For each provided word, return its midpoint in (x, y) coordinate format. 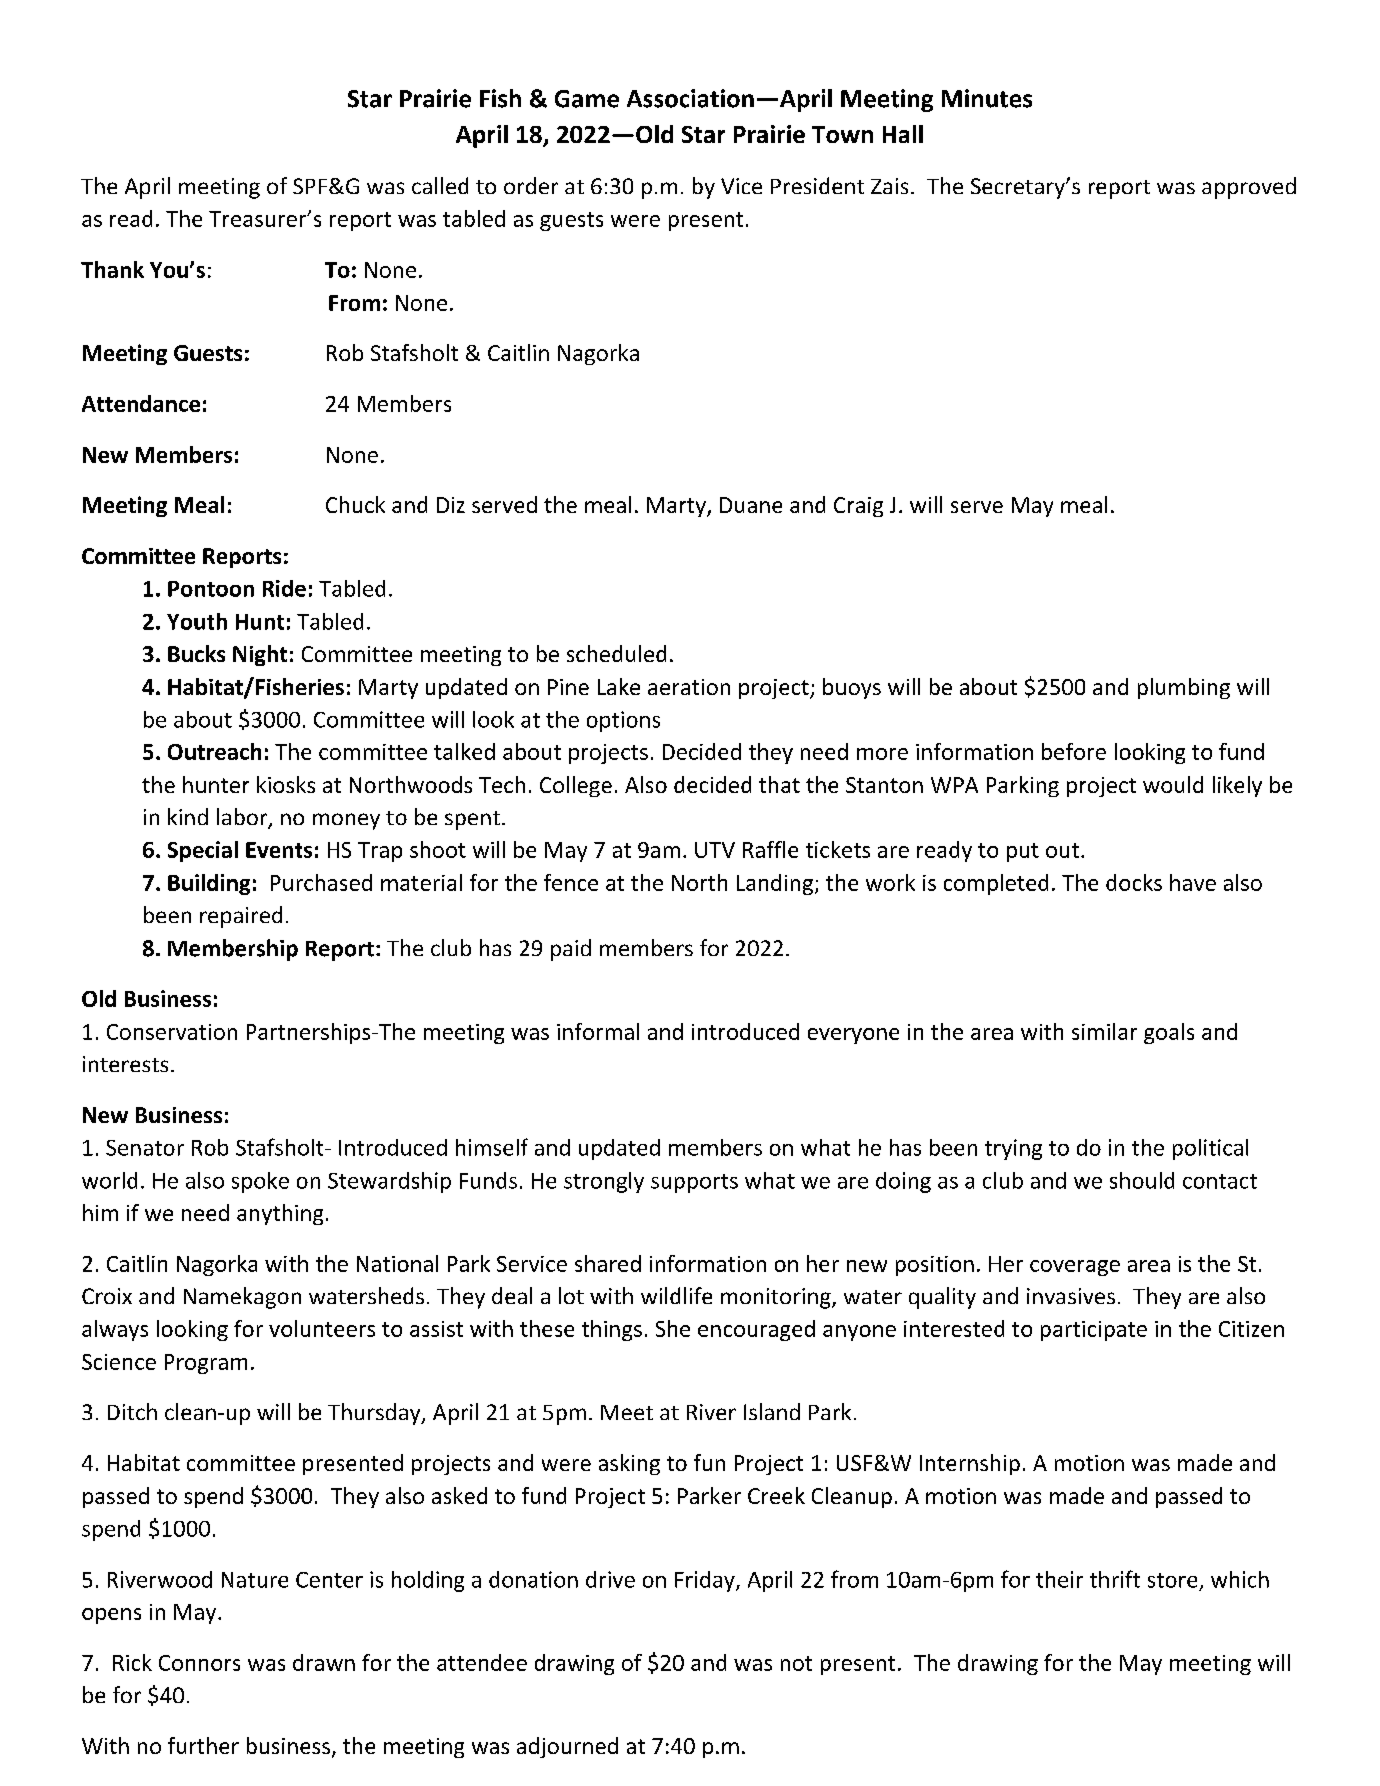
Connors (199, 1663)
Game (587, 99)
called (440, 185)
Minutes (987, 98)
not (796, 1663)
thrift (1115, 1579)
